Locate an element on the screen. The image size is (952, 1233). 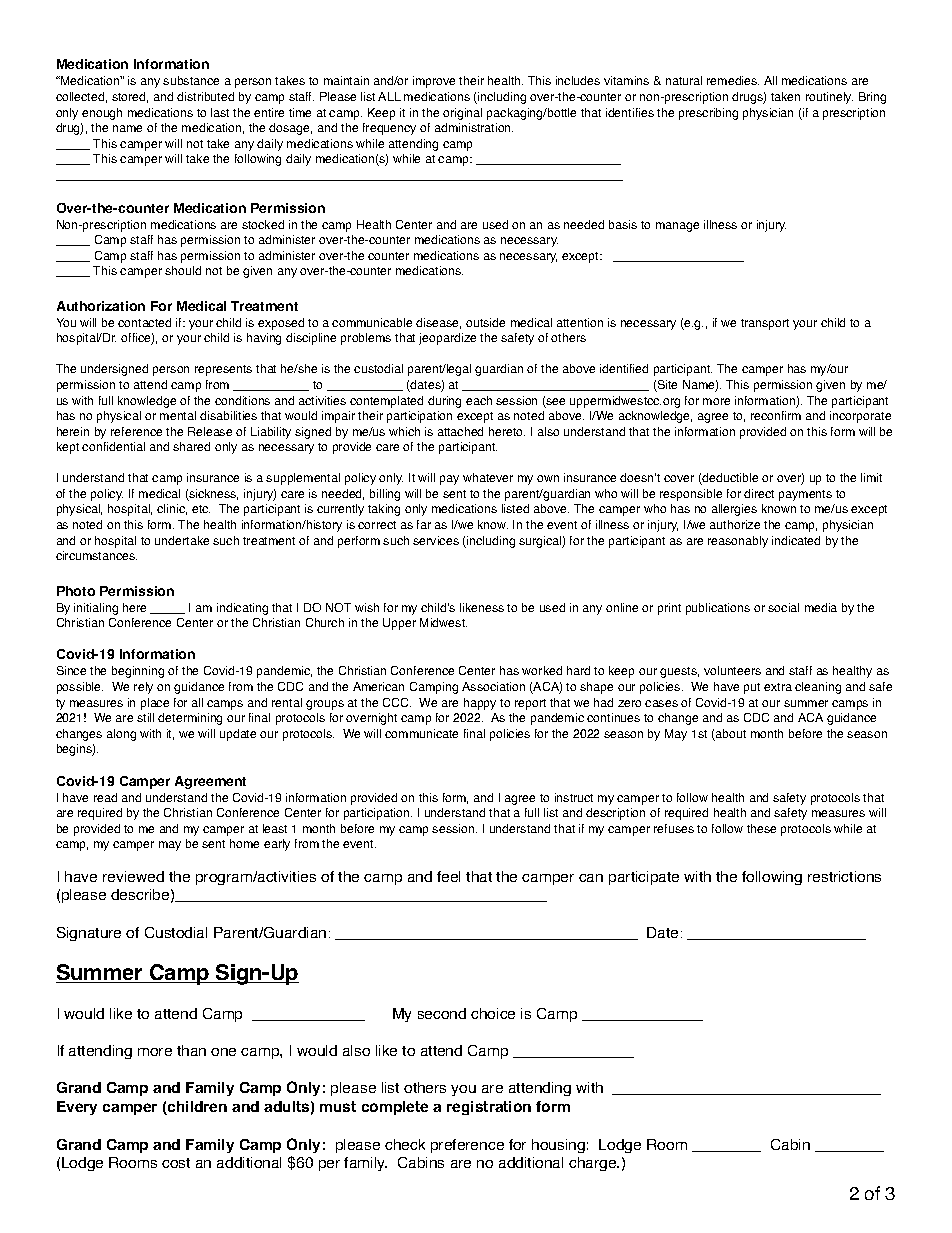
original is located at coordinates (462, 114).
